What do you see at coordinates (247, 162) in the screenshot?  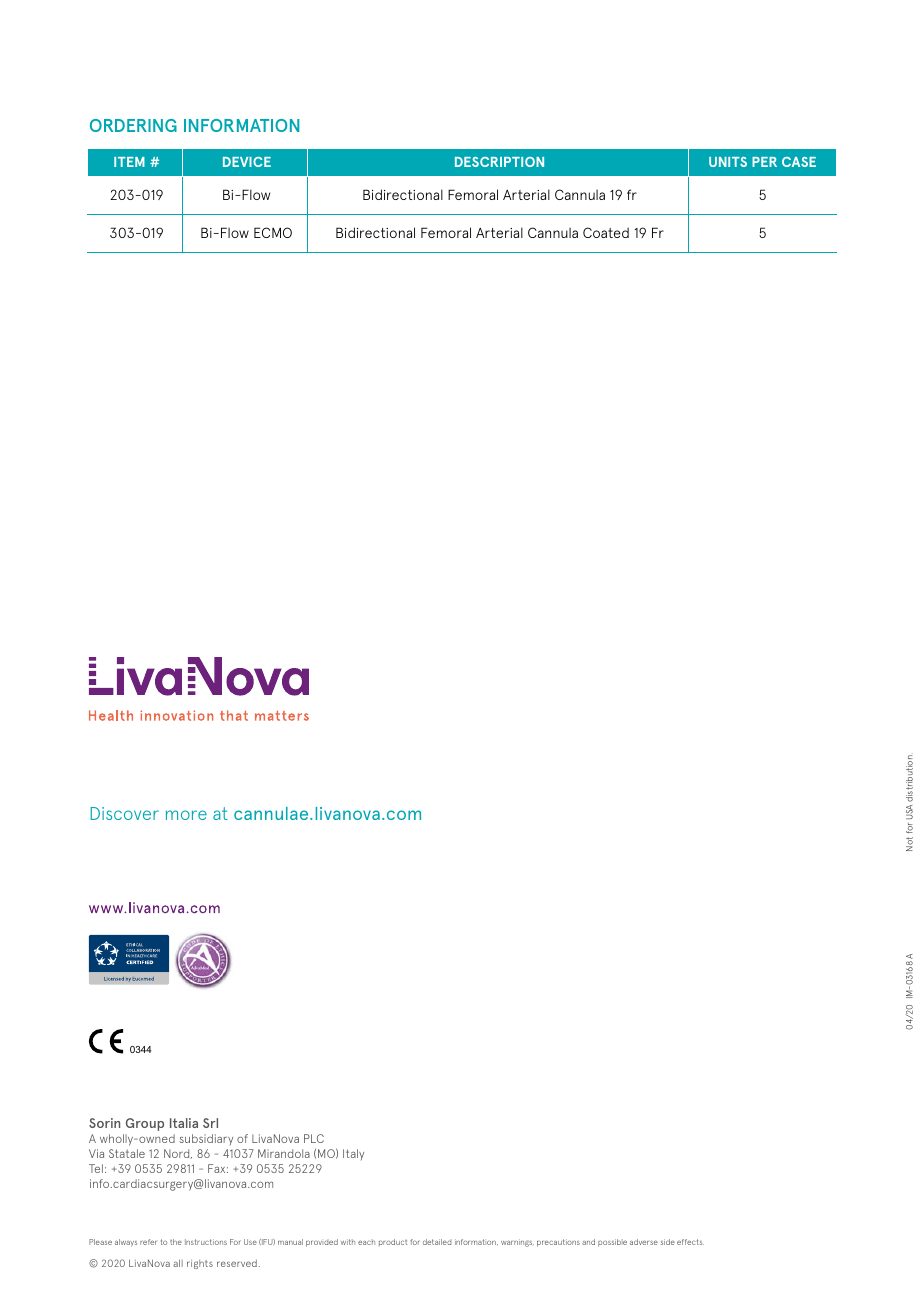 I see `DEVICE` at bounding box center [247, 162].
